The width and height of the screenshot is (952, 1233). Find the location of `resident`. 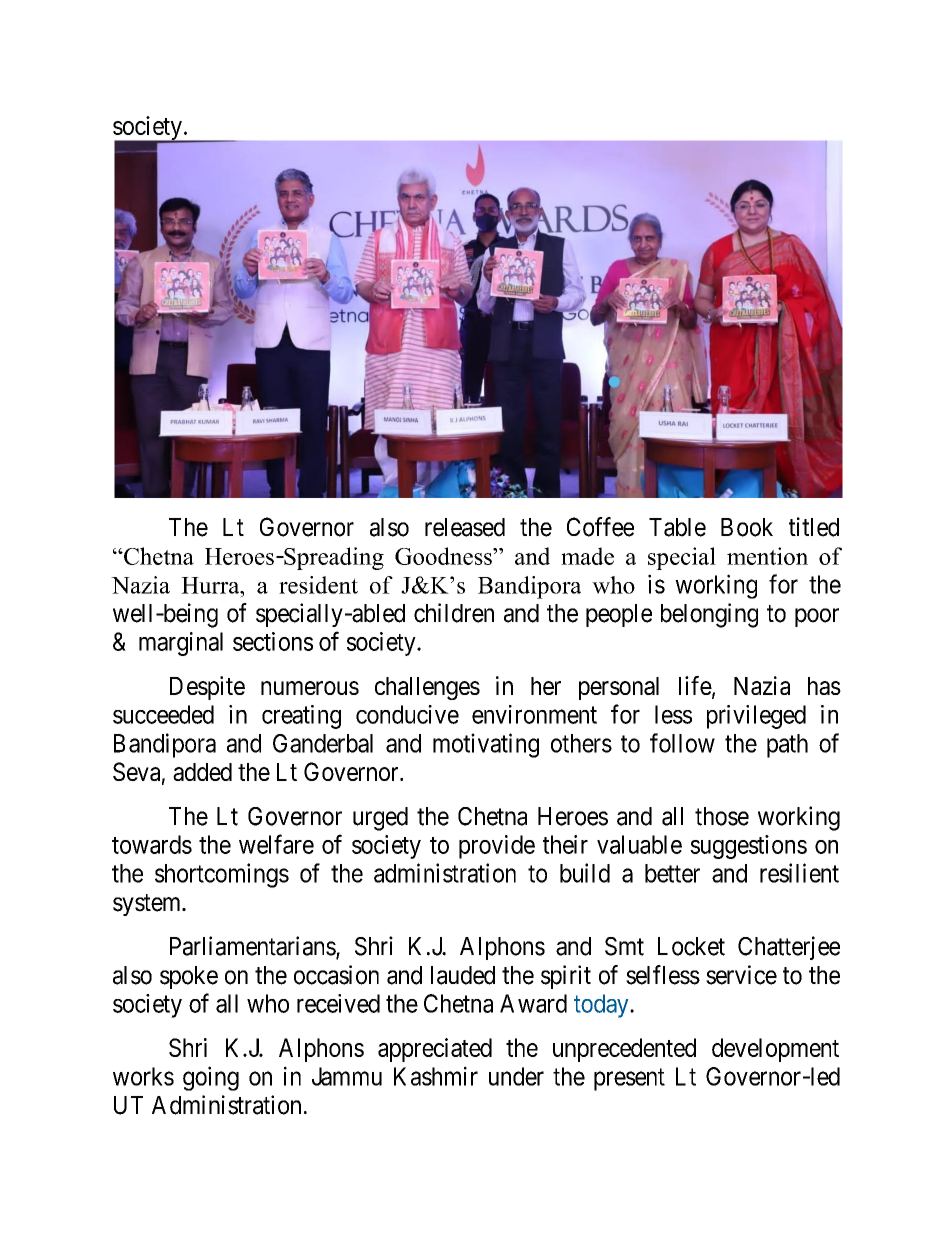

resident is located at coordinates (318, 585).
